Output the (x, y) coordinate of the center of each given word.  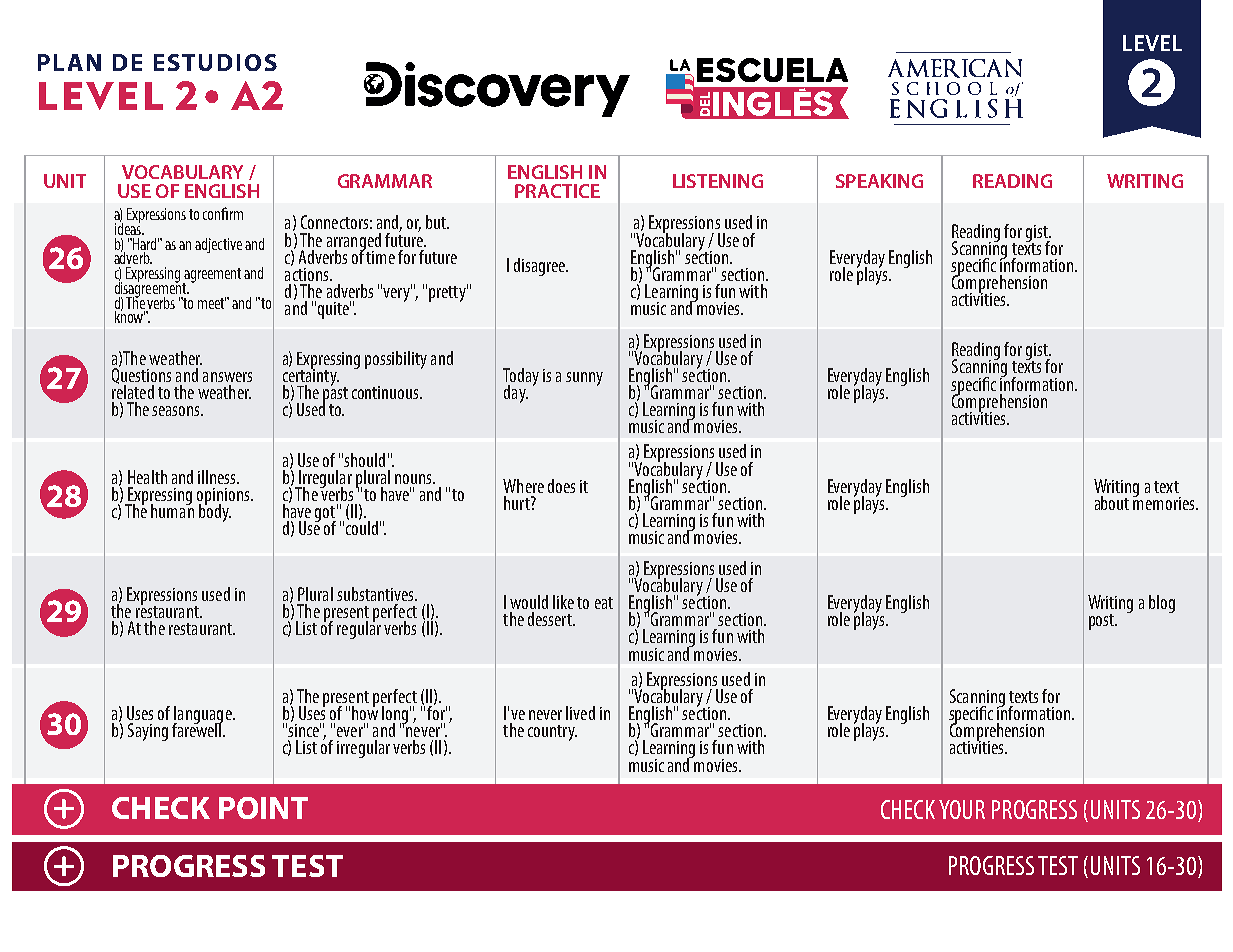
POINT (263, 808)
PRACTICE (557, 191)
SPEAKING (879, 181)
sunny (584, 379)
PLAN (69, 62)
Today (521, 378)
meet (213, 303)
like (563, 602)
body (215, 512)
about (1112, 503)
